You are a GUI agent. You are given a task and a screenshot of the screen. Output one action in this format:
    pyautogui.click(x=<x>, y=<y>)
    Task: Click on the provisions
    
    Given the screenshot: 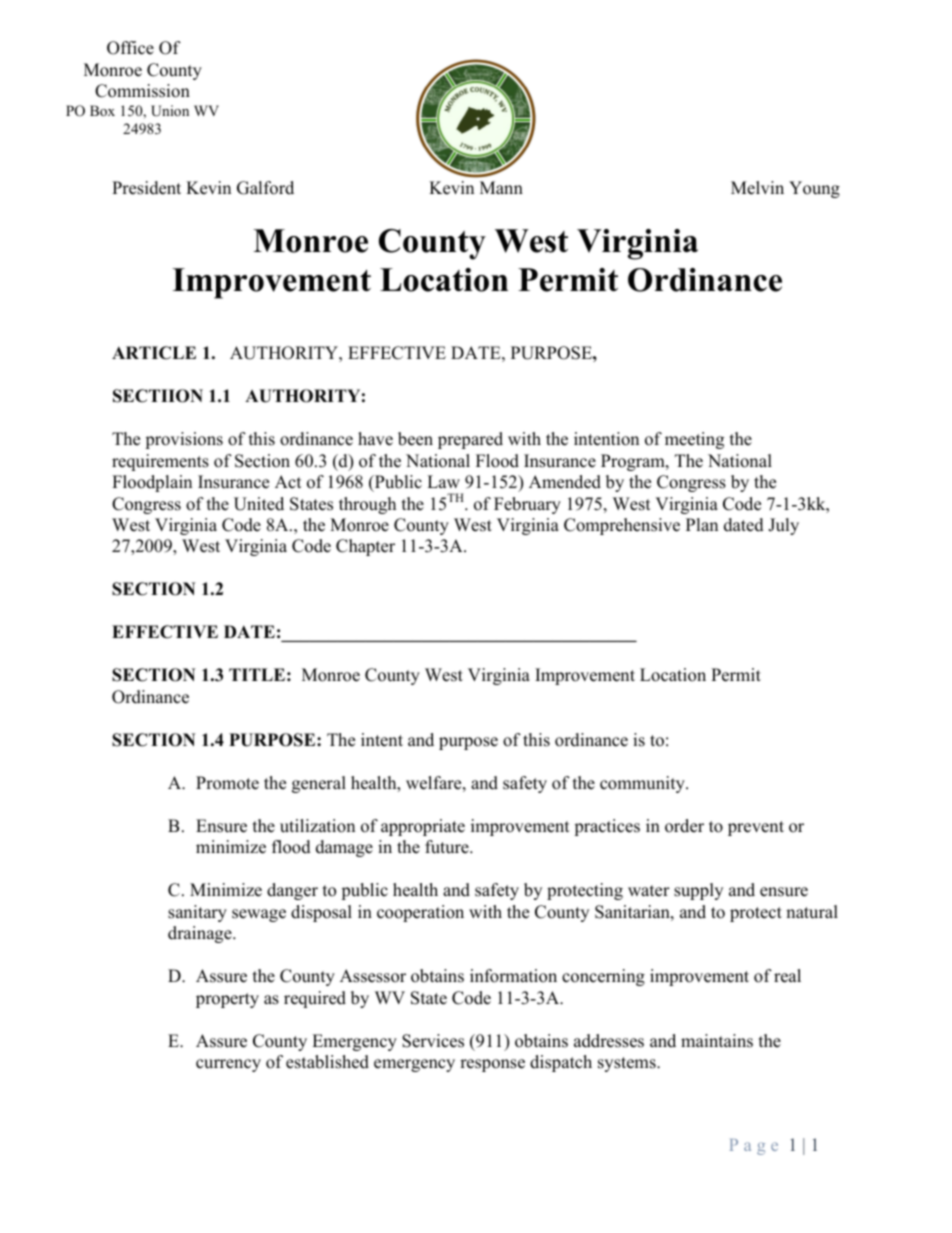 What is the action you would take?
    pyautogui.click(x=184, y=440)
